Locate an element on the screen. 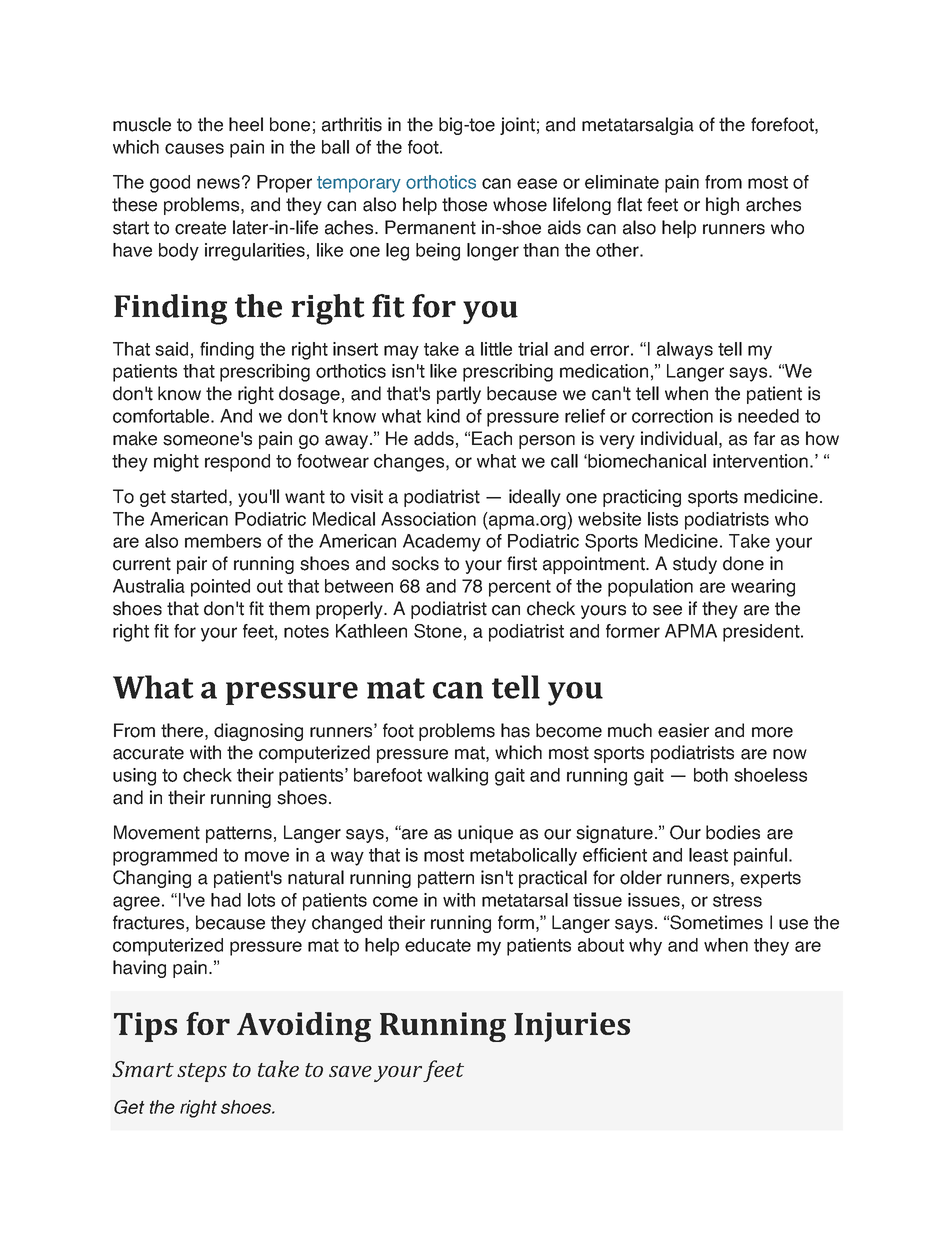 Image resolution: width=952 pixels, height=1233 pixels. steps is located at coordinates (202, 1072).
